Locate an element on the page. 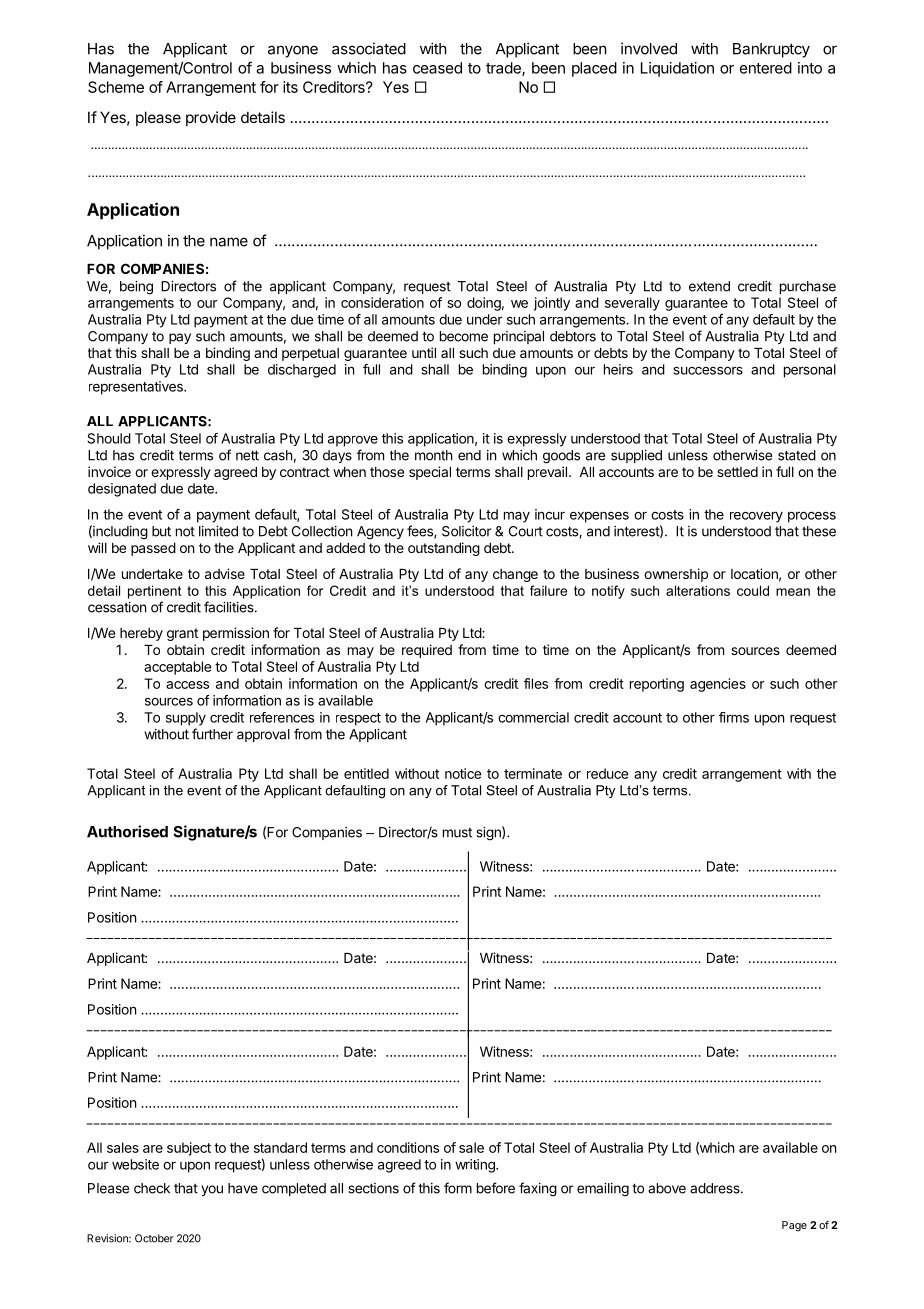  ceased is located at coordinates (437, 68).
